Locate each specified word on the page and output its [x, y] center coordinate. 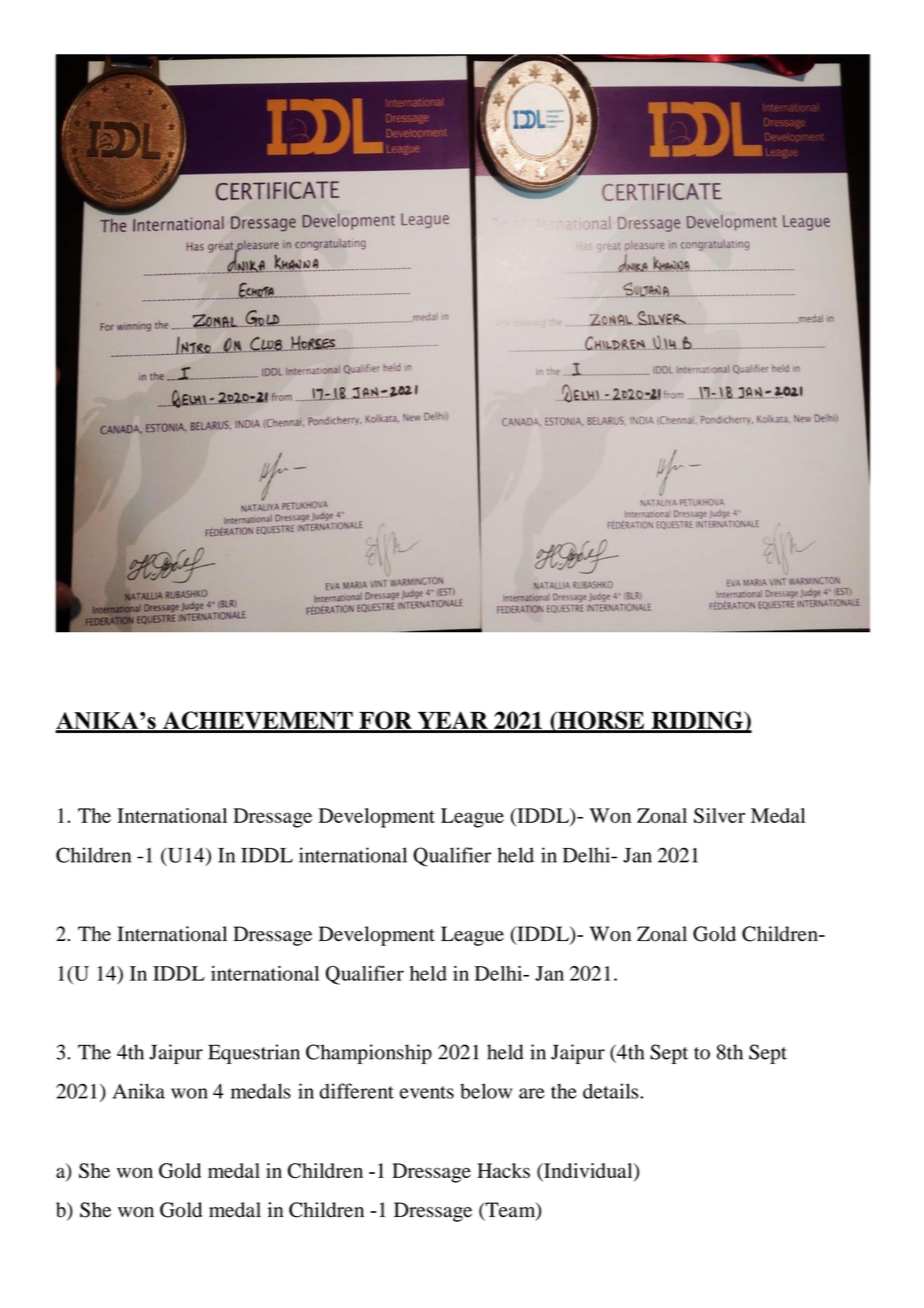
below [486, 1091]
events [427, 1092]
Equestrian [254, 1054]
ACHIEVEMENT [258, 721]
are [532, 1093]
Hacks [503, 1170]
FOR [385, 721]
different [357, 1091]
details [612, 1091]
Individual [588, 1172]
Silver [719, 815]
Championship [369, 1054]
